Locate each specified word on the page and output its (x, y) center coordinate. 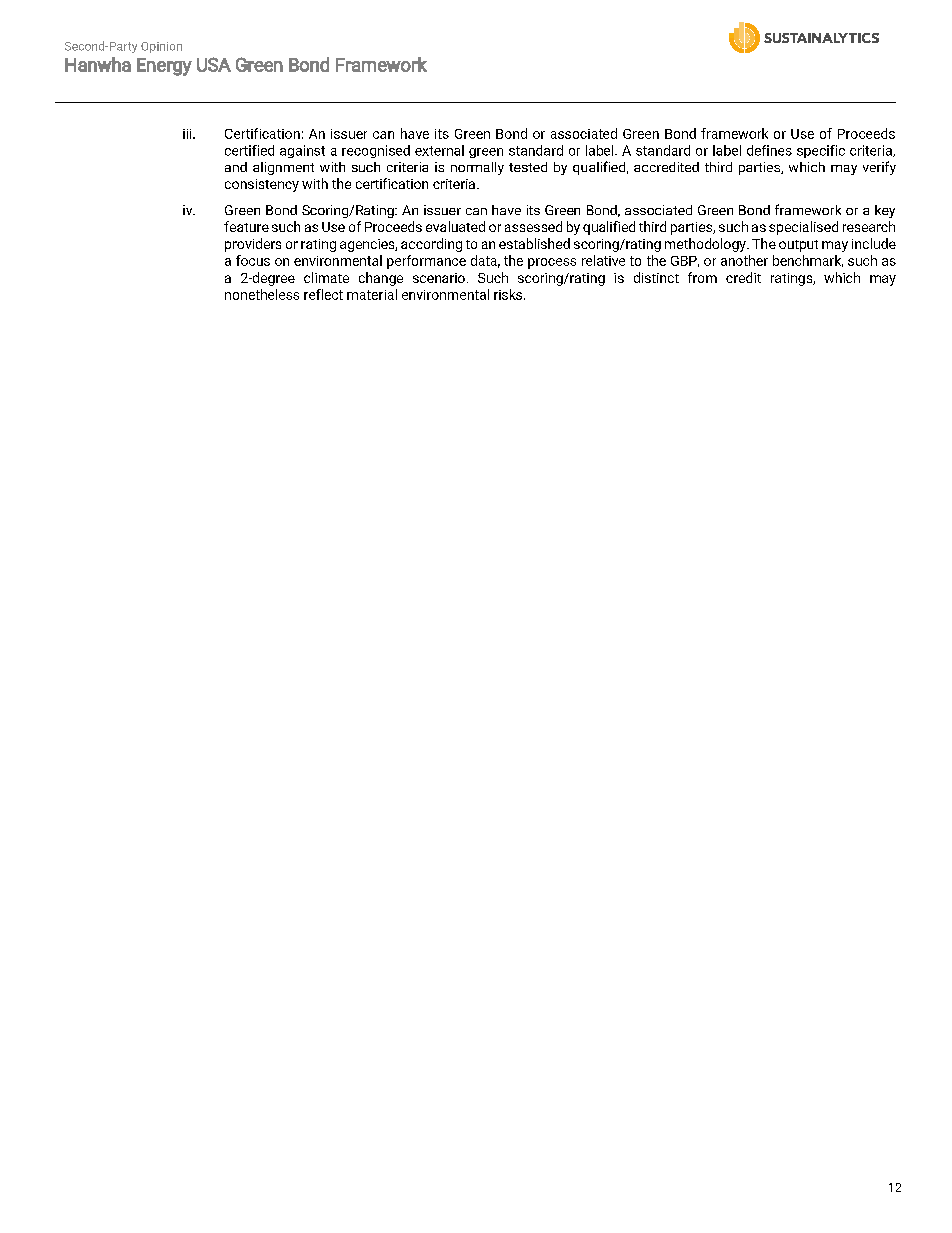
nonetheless (262, 294)
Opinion (161, 47)
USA (214, 64)
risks (509, 294)
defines (769, 150)
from (702, 277)
